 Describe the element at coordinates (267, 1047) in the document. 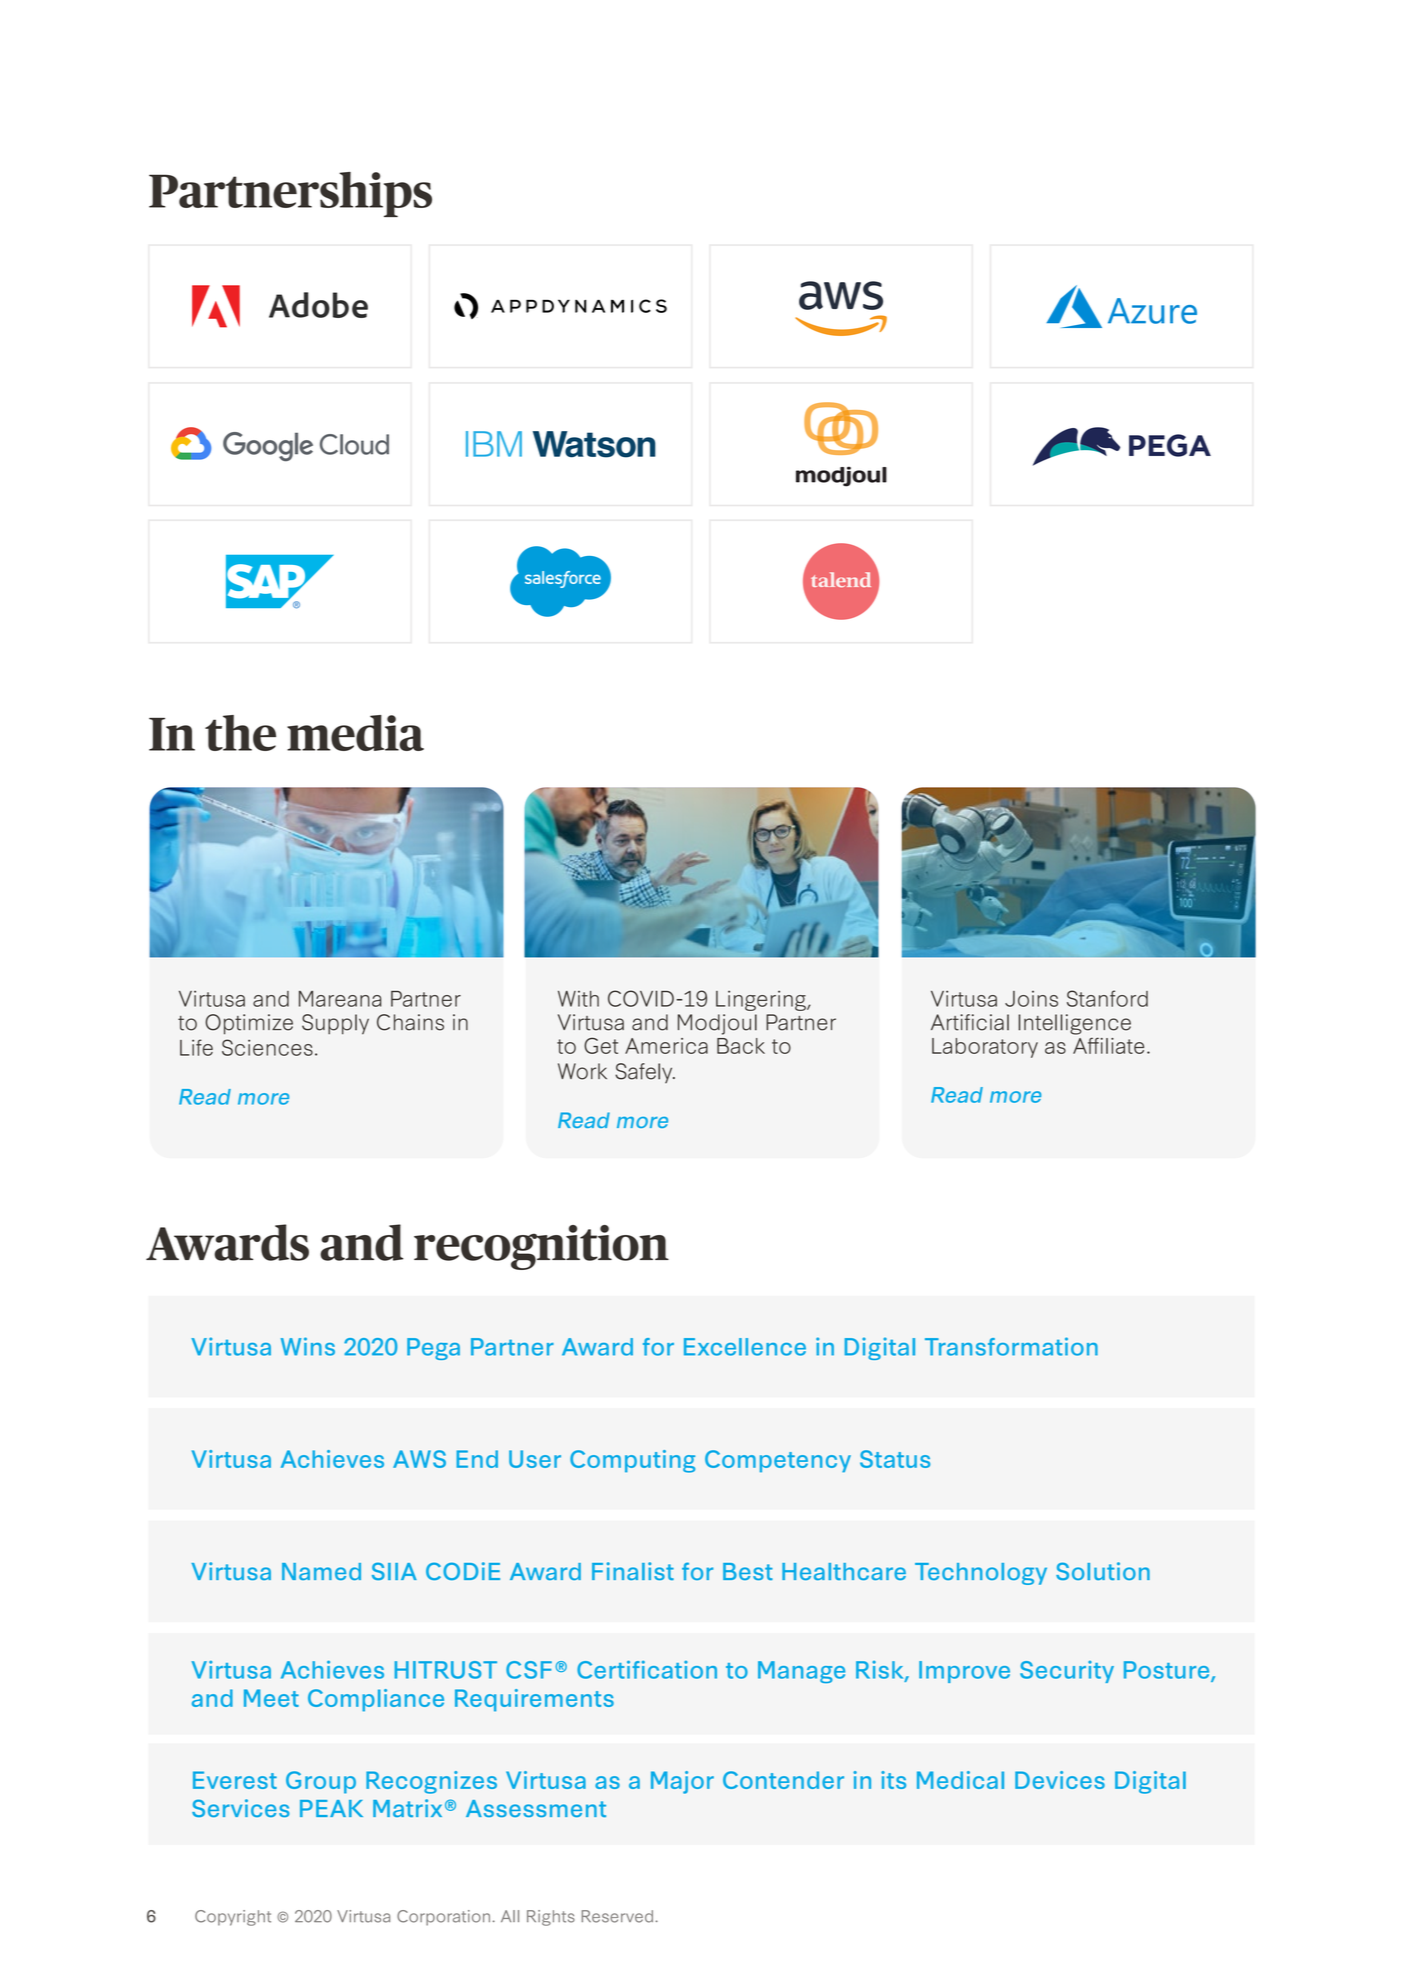

I see `Sciences` at that location.
